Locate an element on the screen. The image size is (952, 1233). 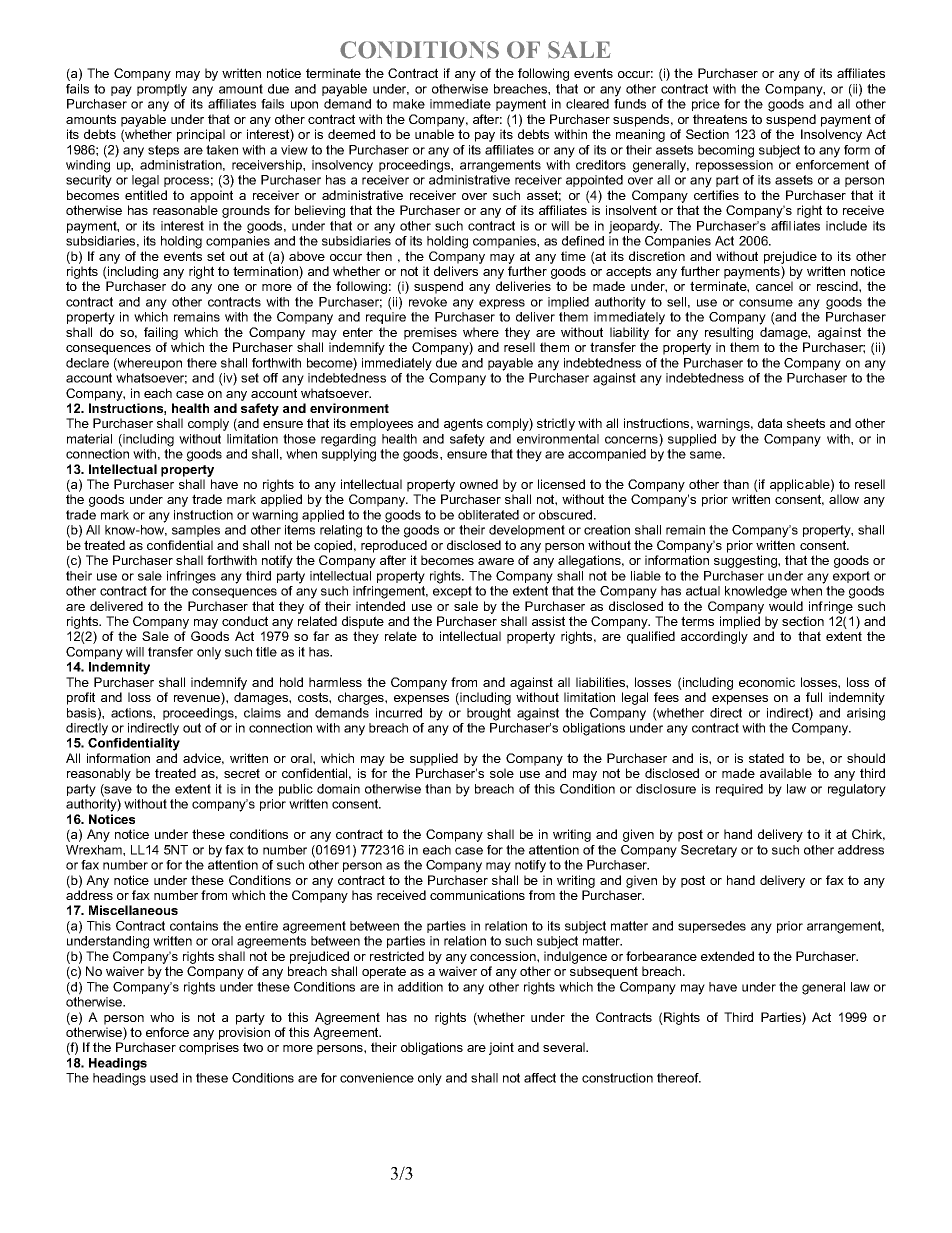
principal is located at coordinates (201, 135).
